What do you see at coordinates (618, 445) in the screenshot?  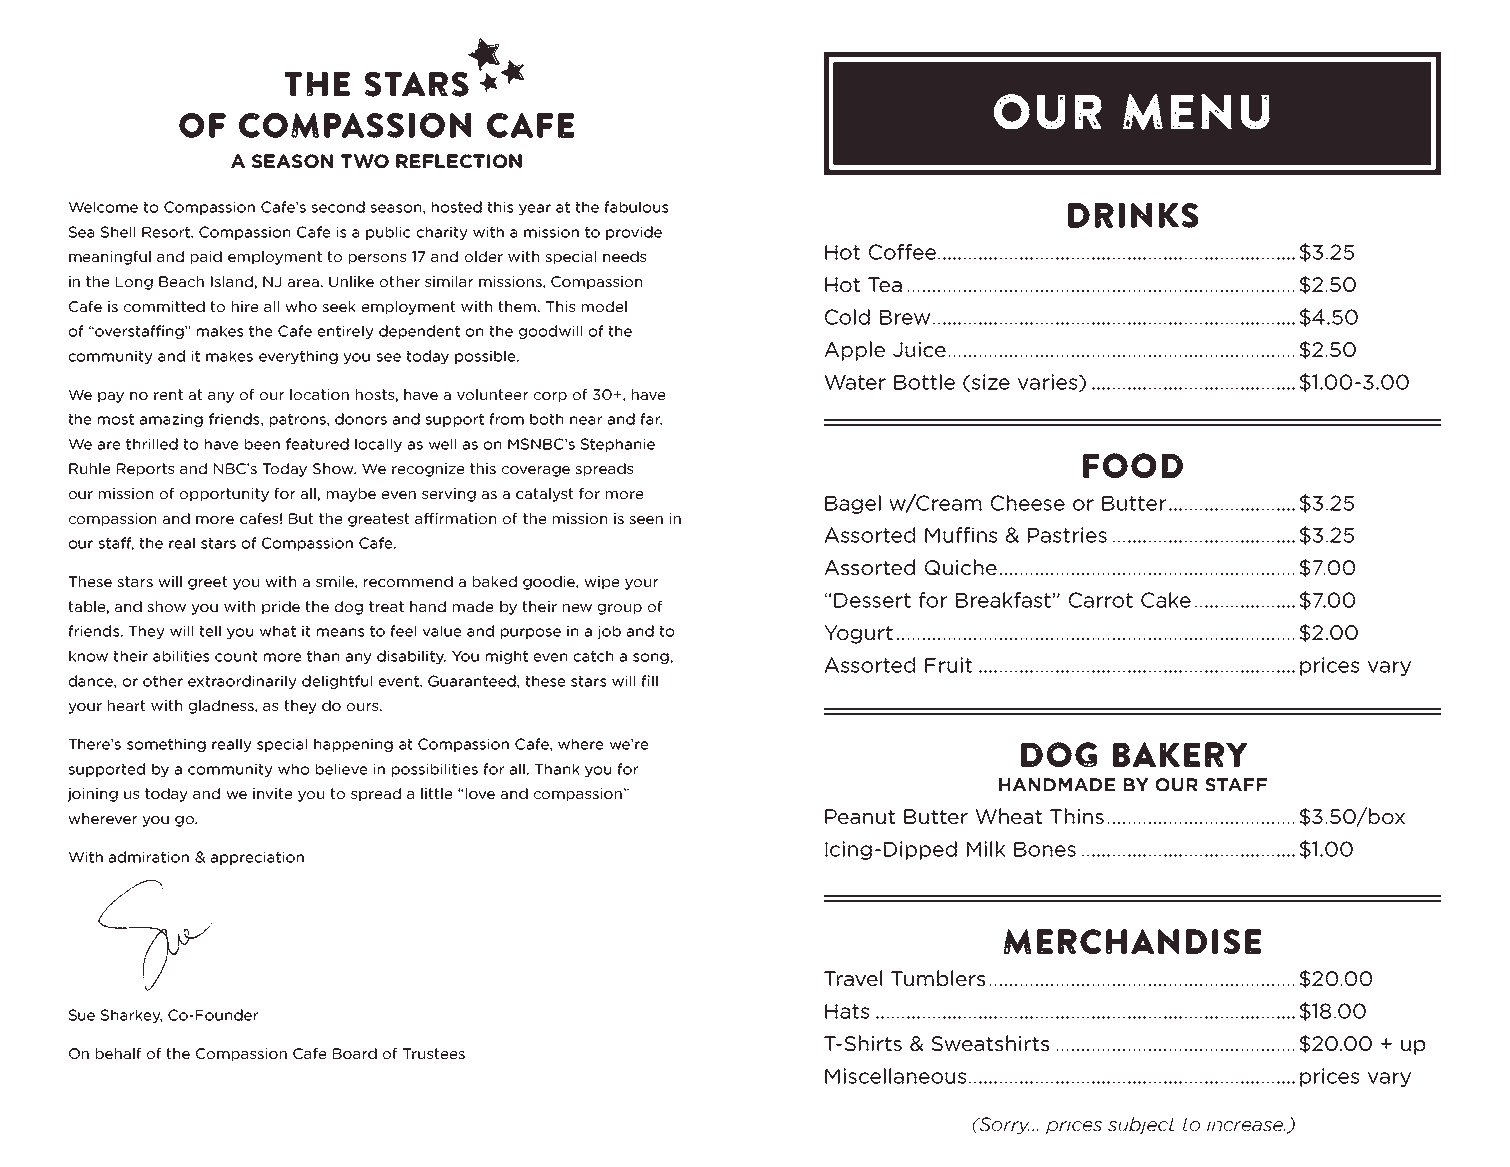 I see `Stephanie` at bounding box center [618, 445].
